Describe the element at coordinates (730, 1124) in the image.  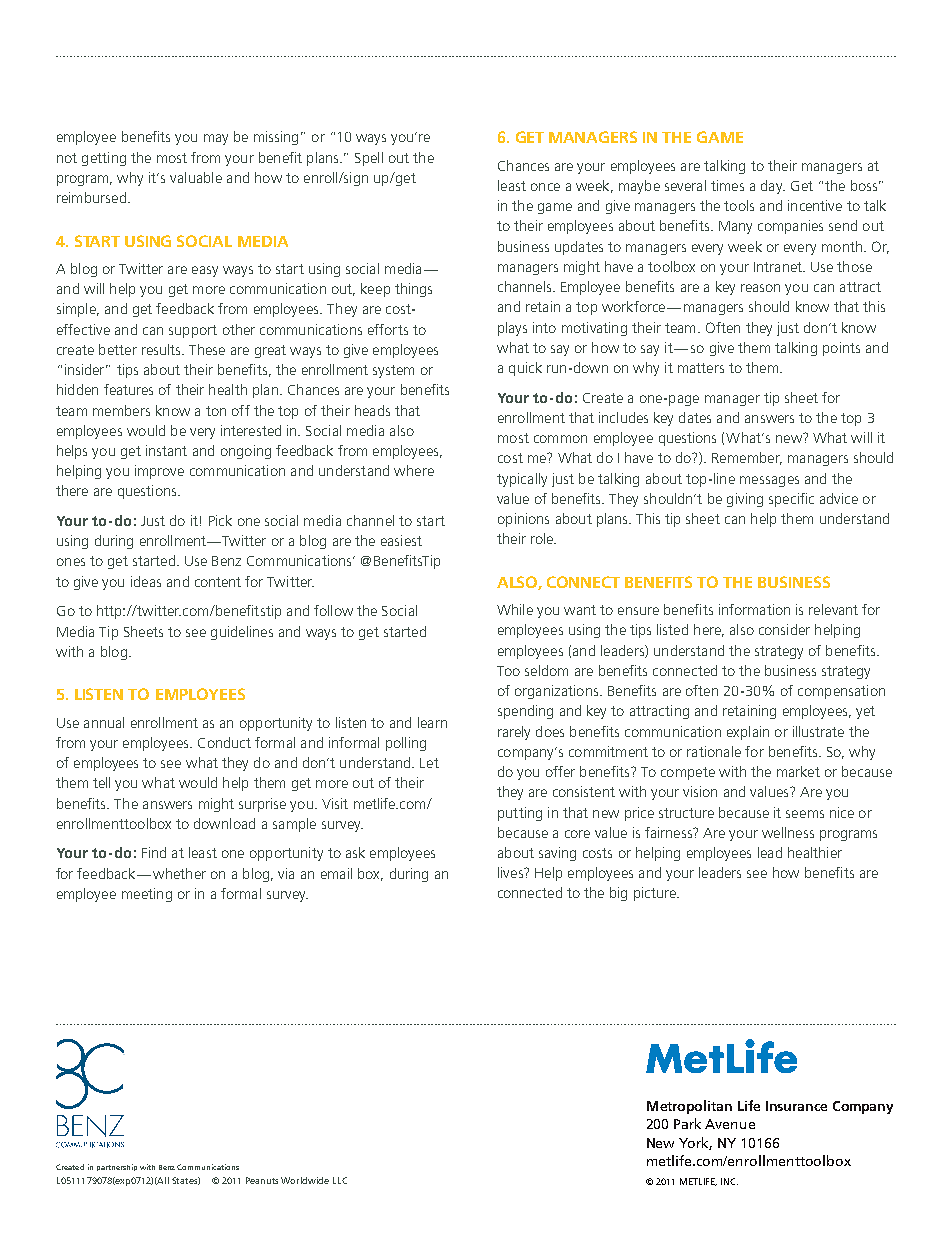
I see `Avenue` at that location.
